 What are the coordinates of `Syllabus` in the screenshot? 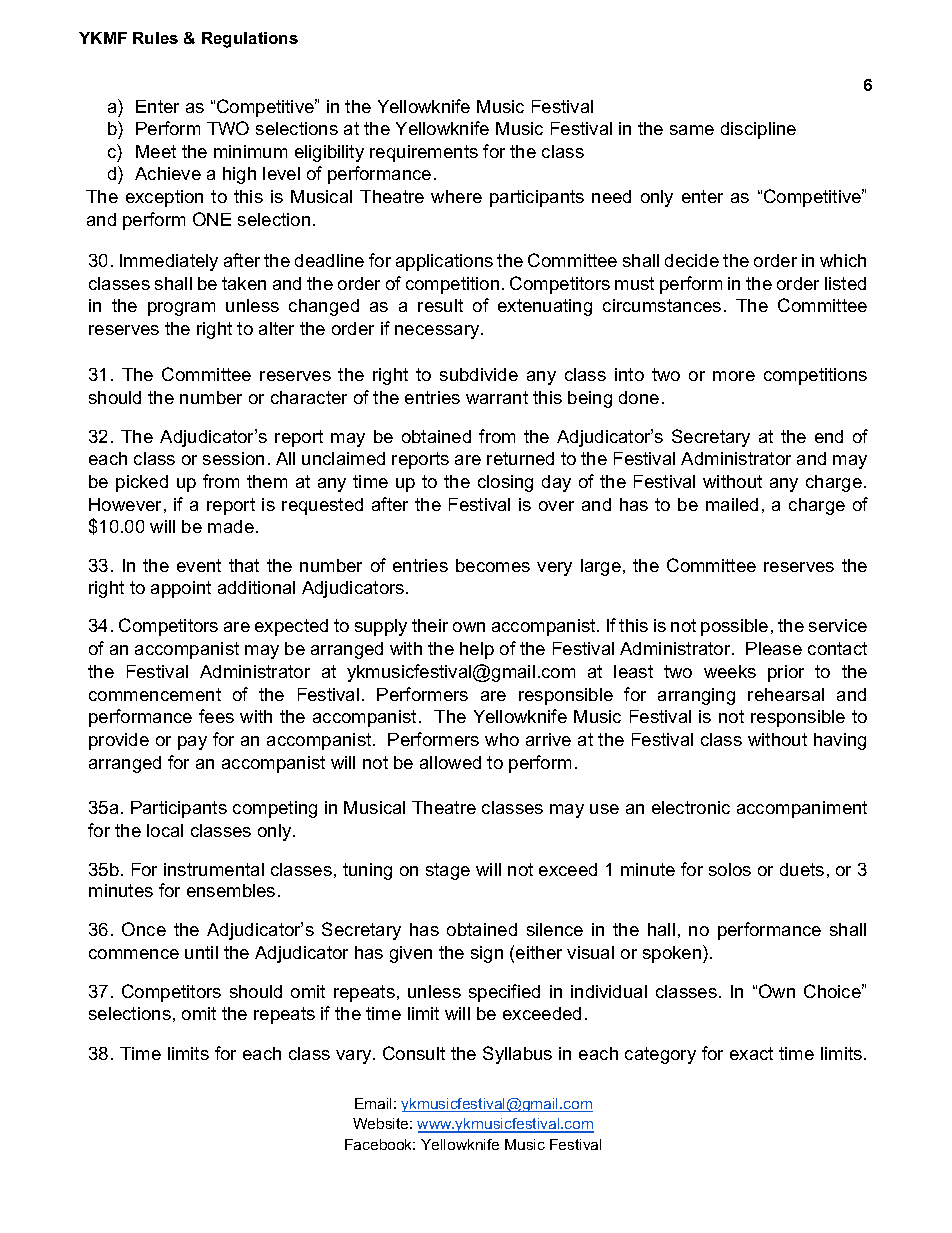 It's located at (517, 1055).
